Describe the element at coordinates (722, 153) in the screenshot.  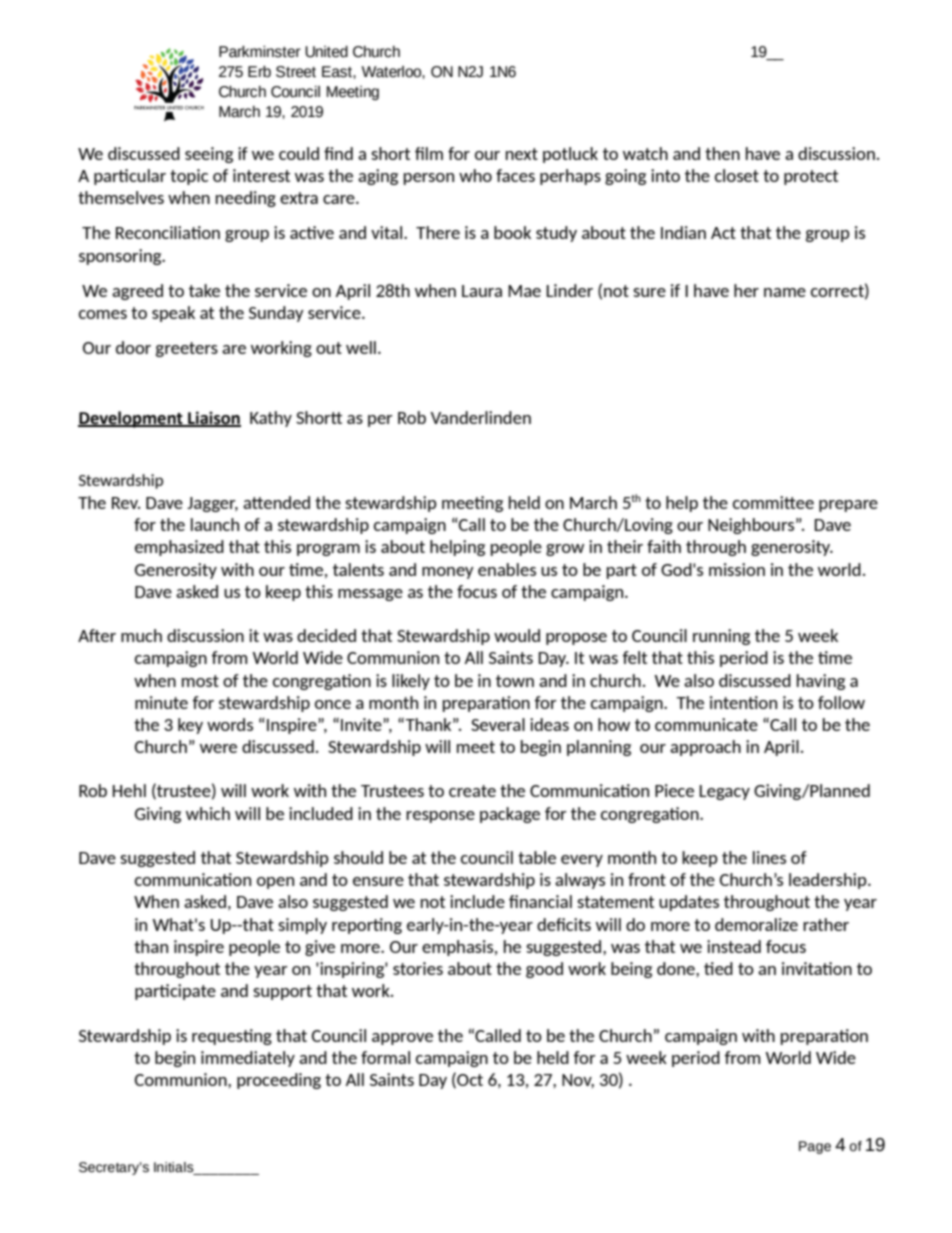
I see `then` at that location.
